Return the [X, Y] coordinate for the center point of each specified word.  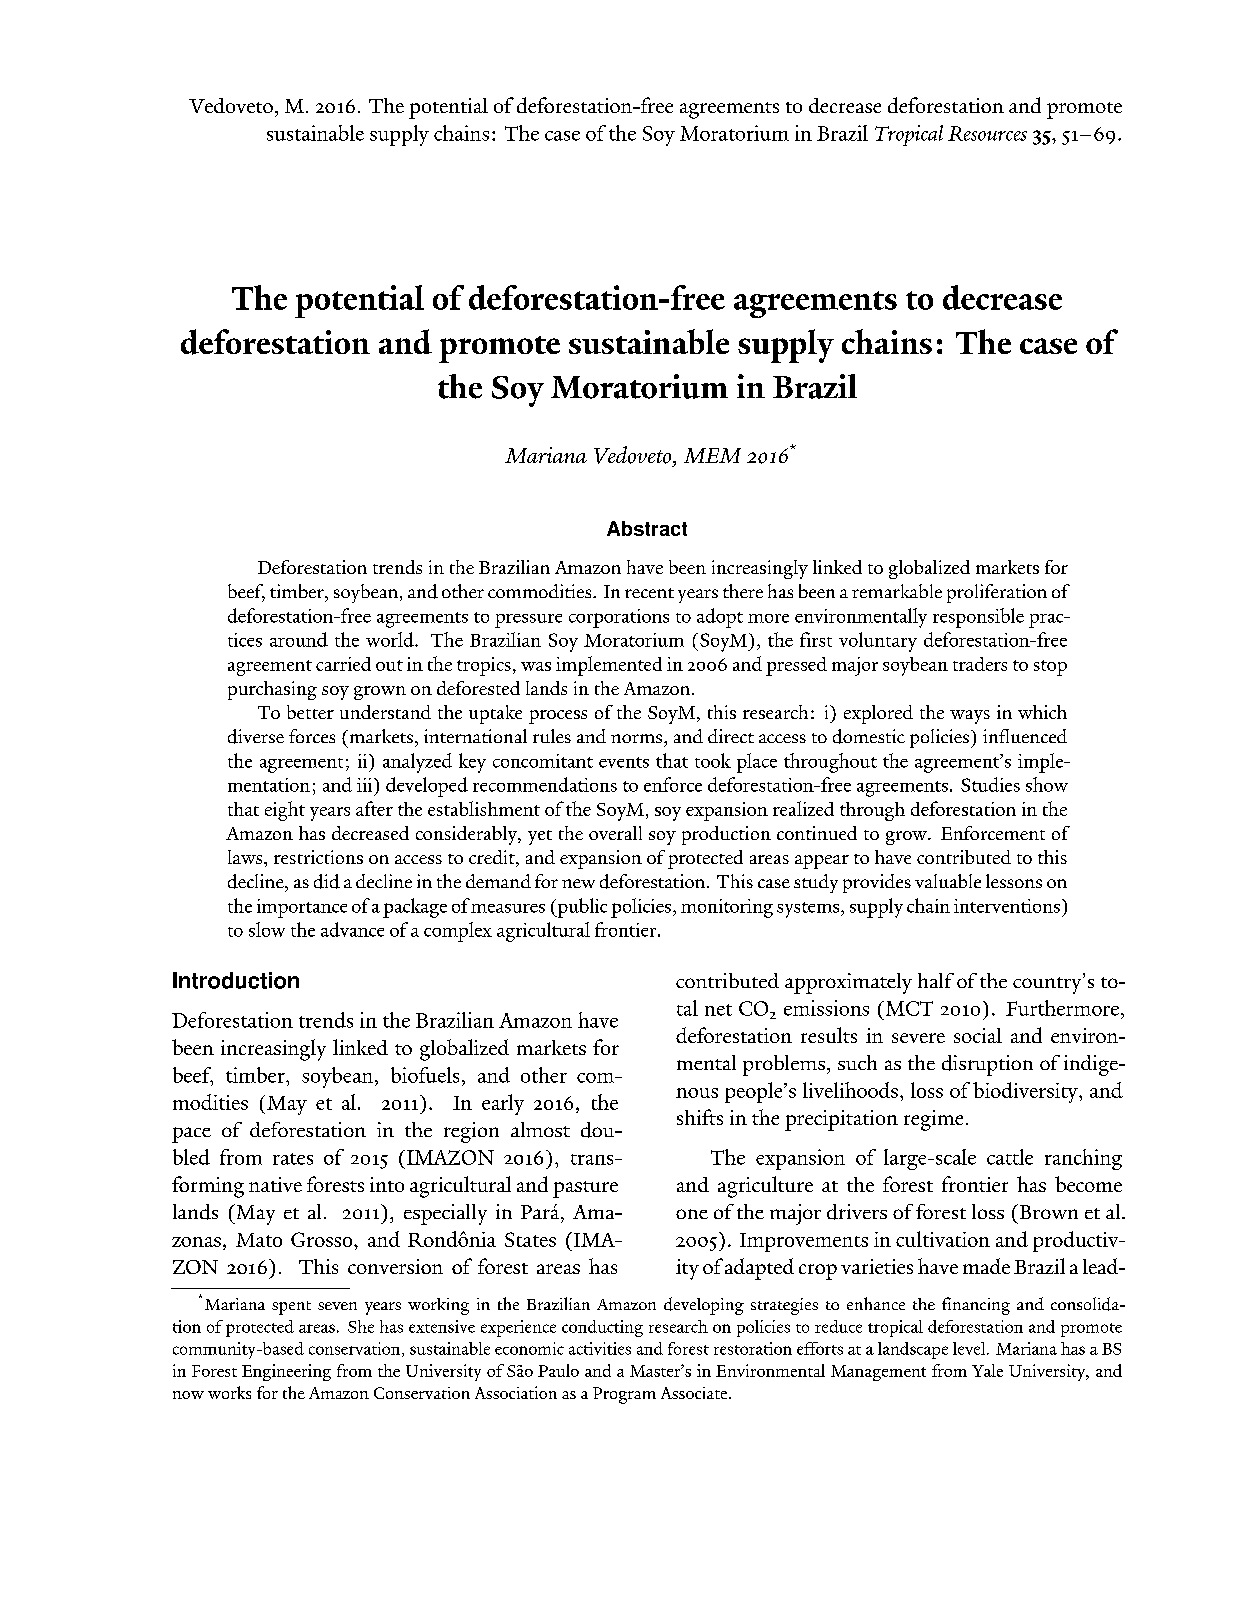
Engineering [286, 1372]
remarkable [897, 591]
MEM [712, 455]
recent [649, 593]
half [936, 980]
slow [267, 929]
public [581, 908]
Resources [987, 133]
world [391, 639]
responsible [978, 618]
